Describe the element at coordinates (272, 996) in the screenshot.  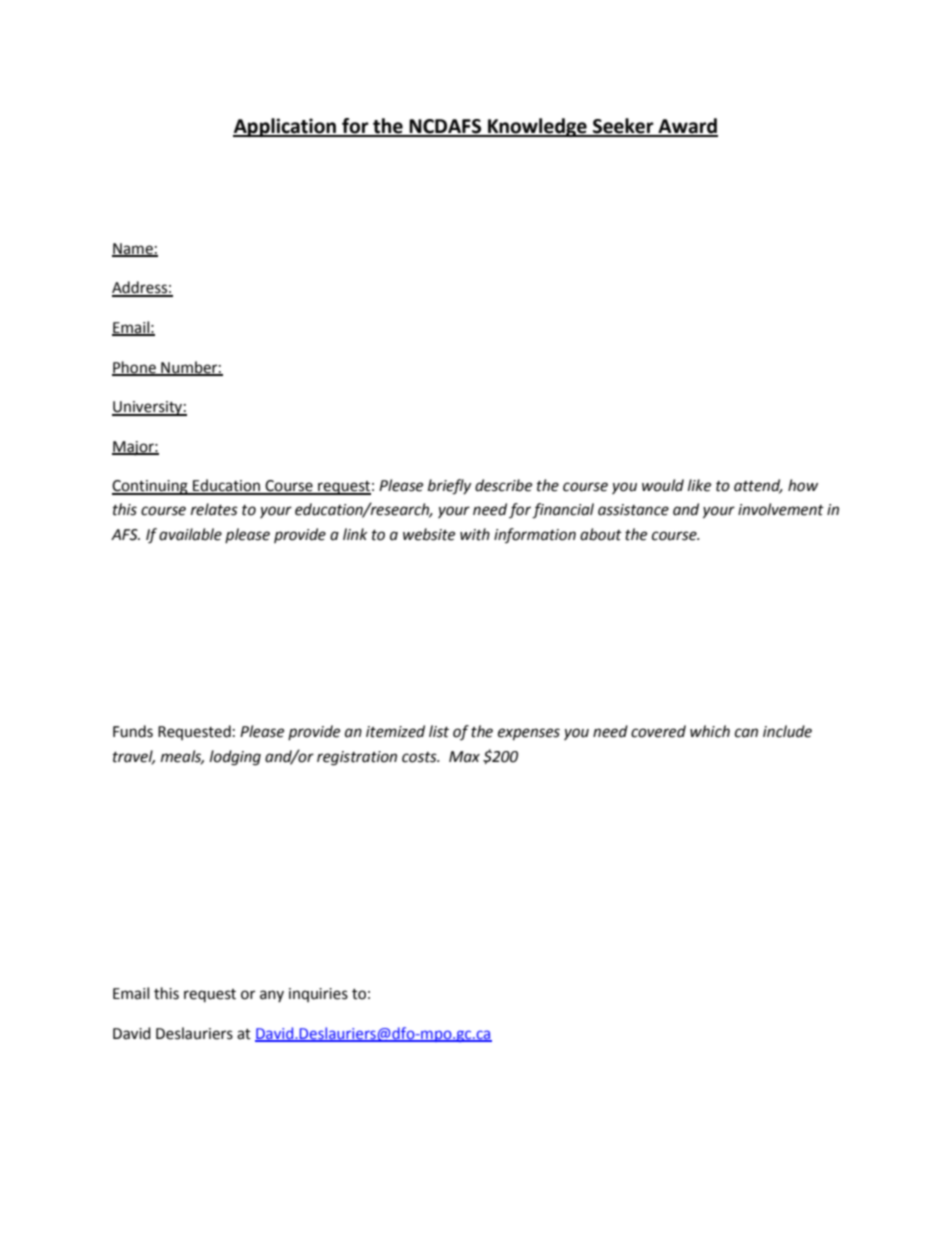
I see `any` at that location.
